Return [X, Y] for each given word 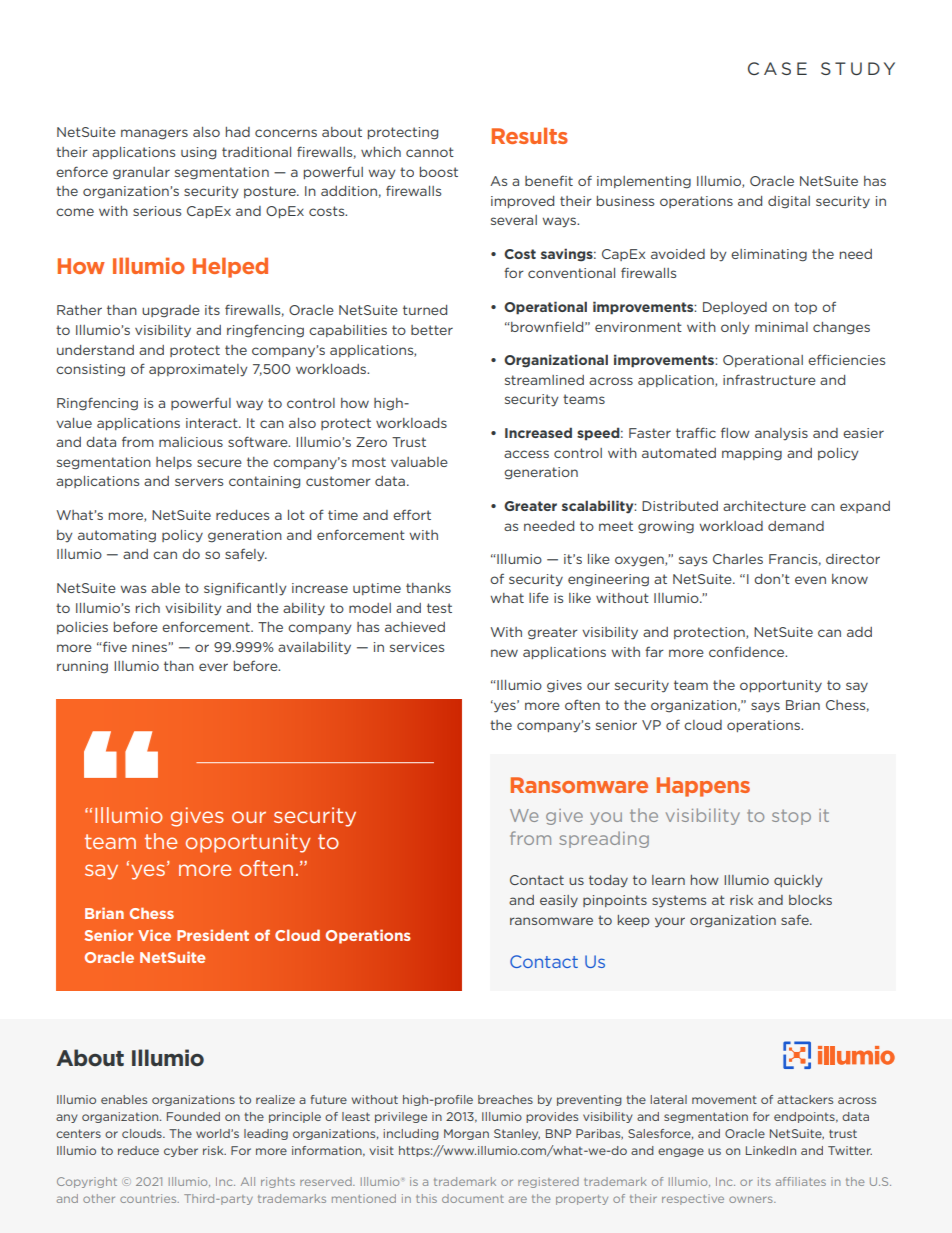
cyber [181, 1151]
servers [199, 482]
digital [789, 202]
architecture [764, 506]
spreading [604, 839]
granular [141, 173]
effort [412, 514]
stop [791, 817]
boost [439, 172]
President [213, 935]
